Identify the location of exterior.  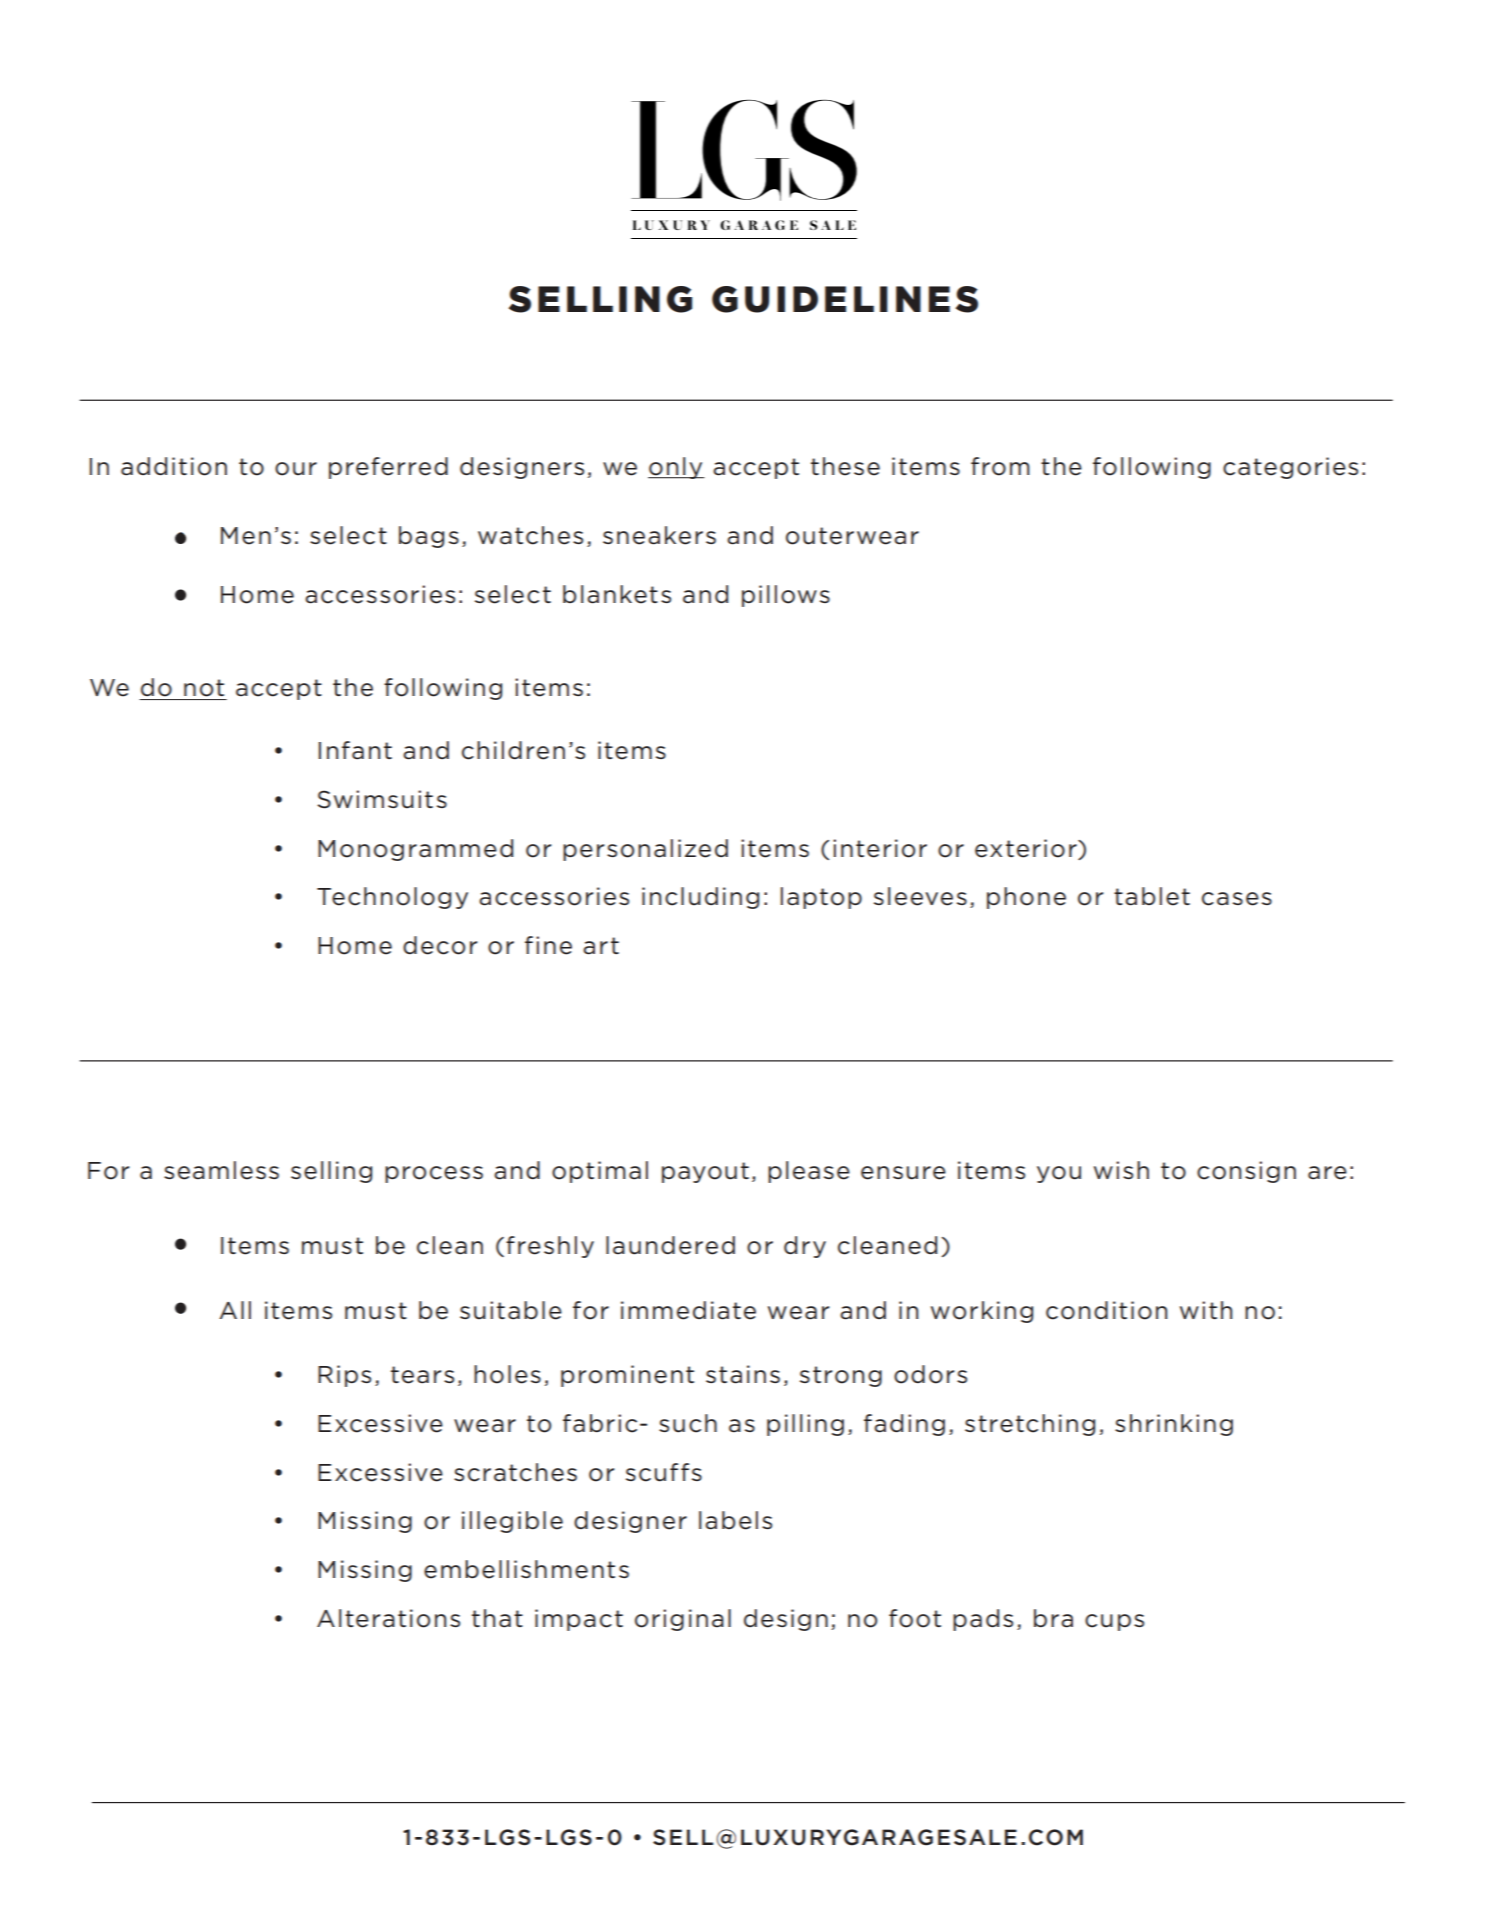
(1027, 848).
